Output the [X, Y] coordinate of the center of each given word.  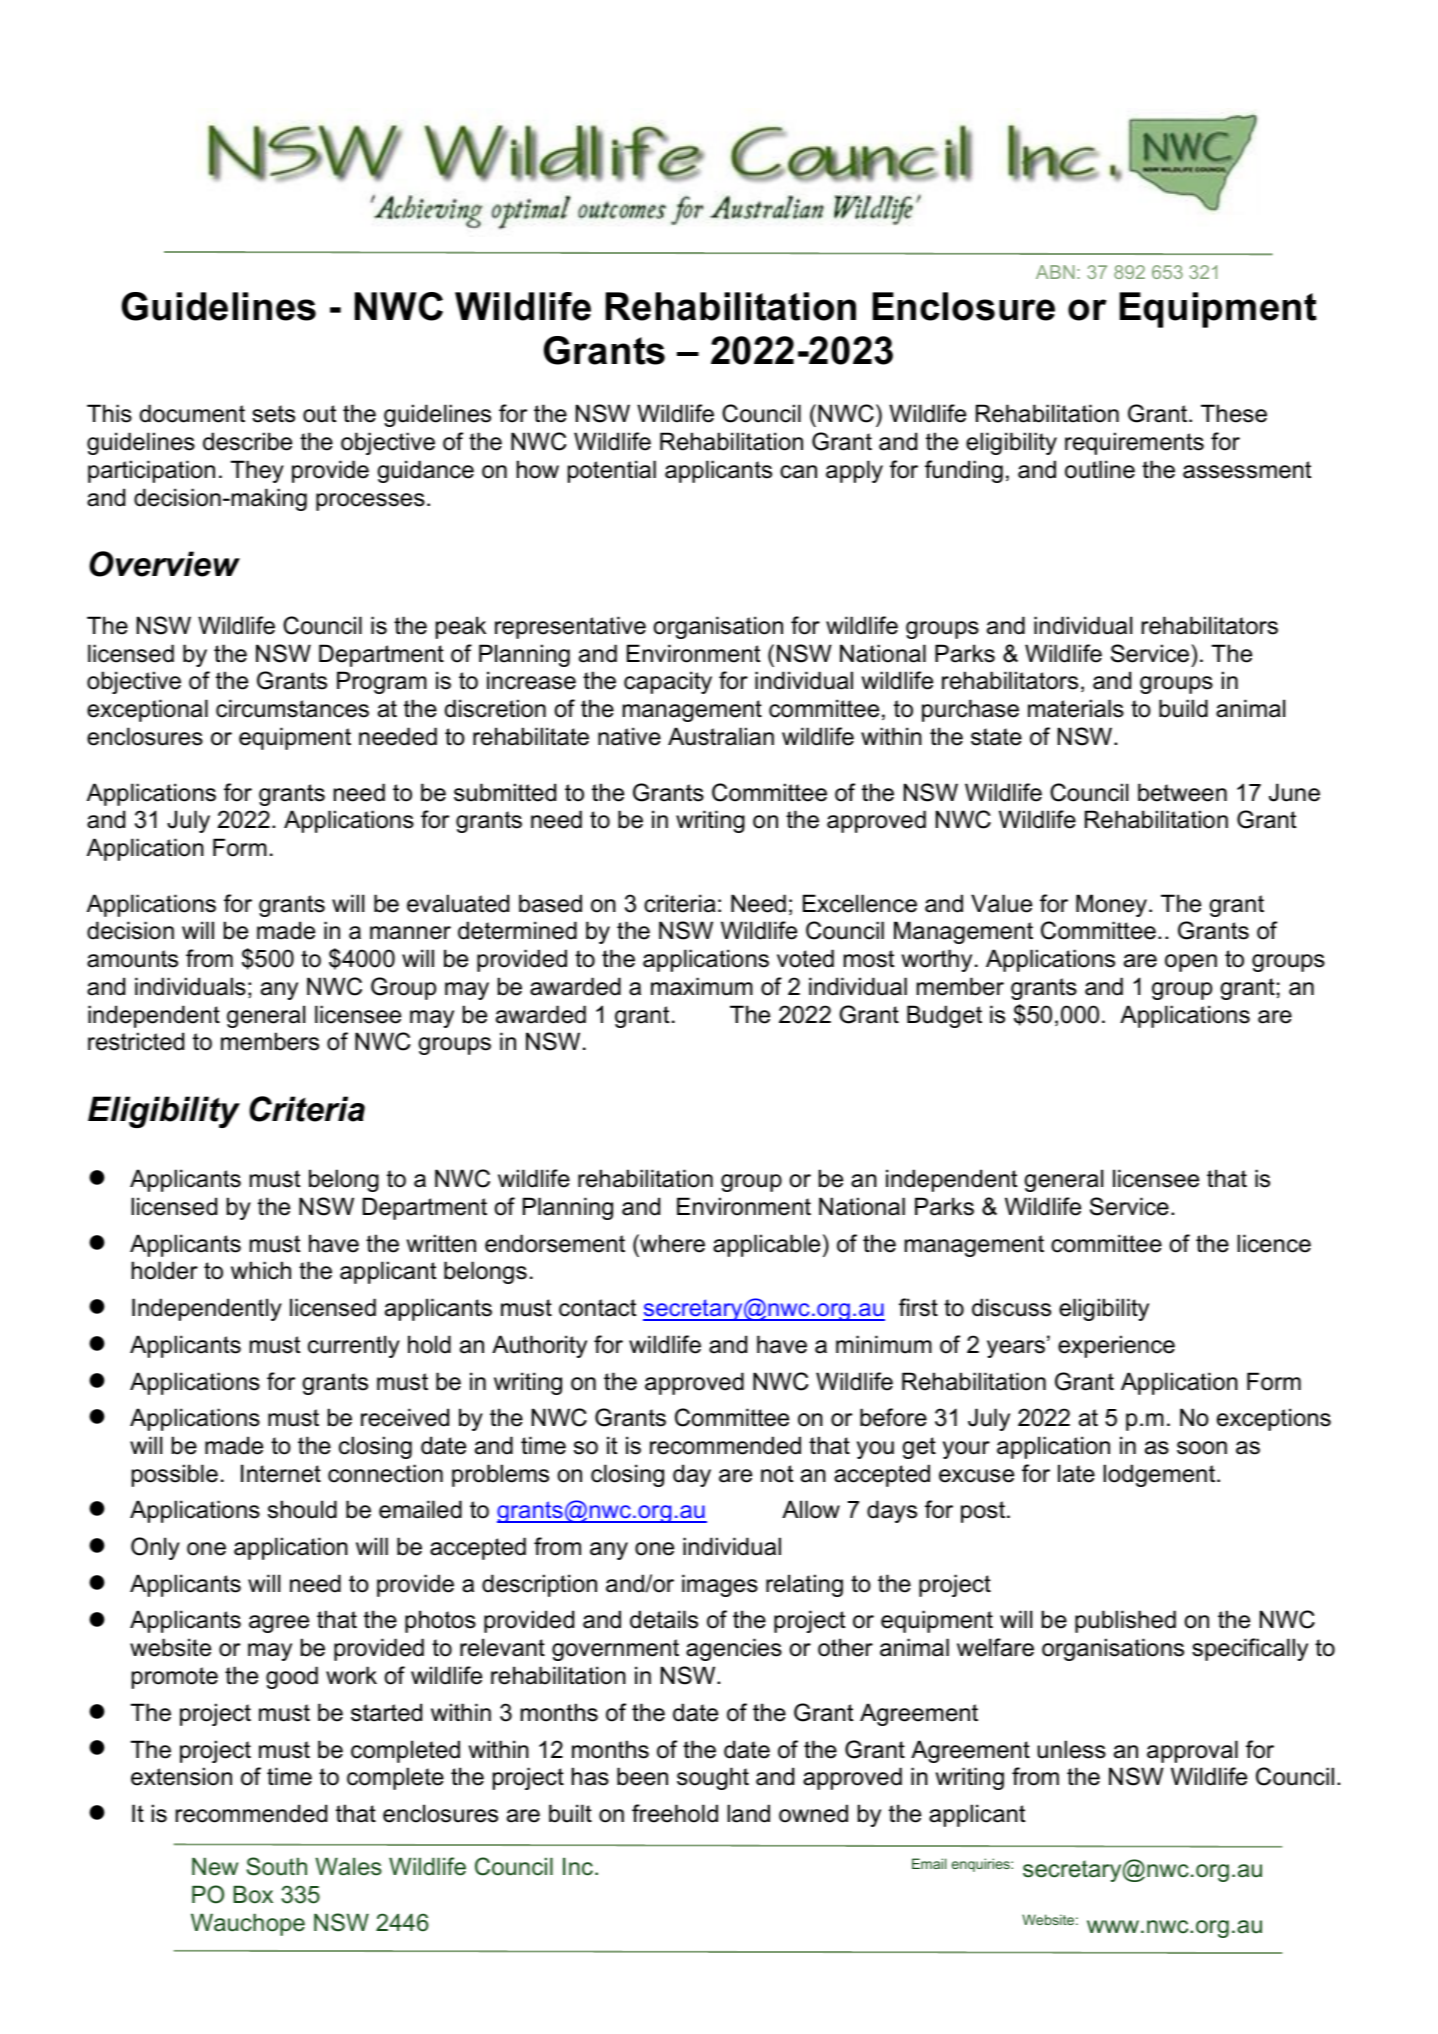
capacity [668, 682]
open [1191, 963]
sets [273, 414]
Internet [281, 1473]
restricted [136, 1041]
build [1183, 708]
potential [612, 471]
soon [1202, 1448]
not [777, 1474]
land [748, 1813]
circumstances [292, 708]
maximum [702, 986]
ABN [1055, 272]
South [276, 1866]
